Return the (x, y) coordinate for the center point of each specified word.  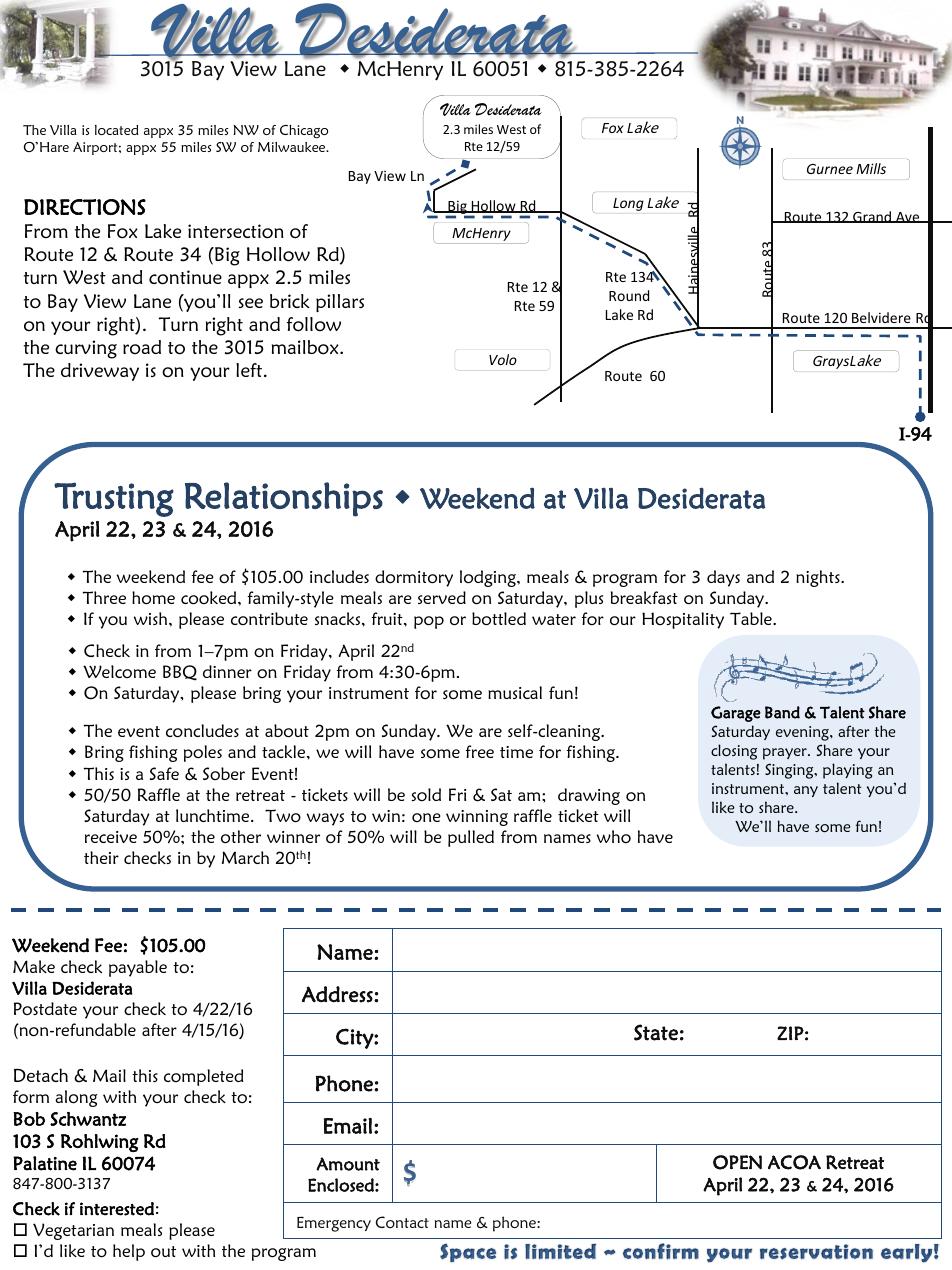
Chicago (304, 131)
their (101, 857)
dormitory (414, 578)
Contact (402, 1222)
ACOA (794, 1162)
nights (819, 578)
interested (117, 1209)
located (116, 130)
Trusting (114, 499)
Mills (871, 168)
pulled (471, 838)
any (806, 791)
